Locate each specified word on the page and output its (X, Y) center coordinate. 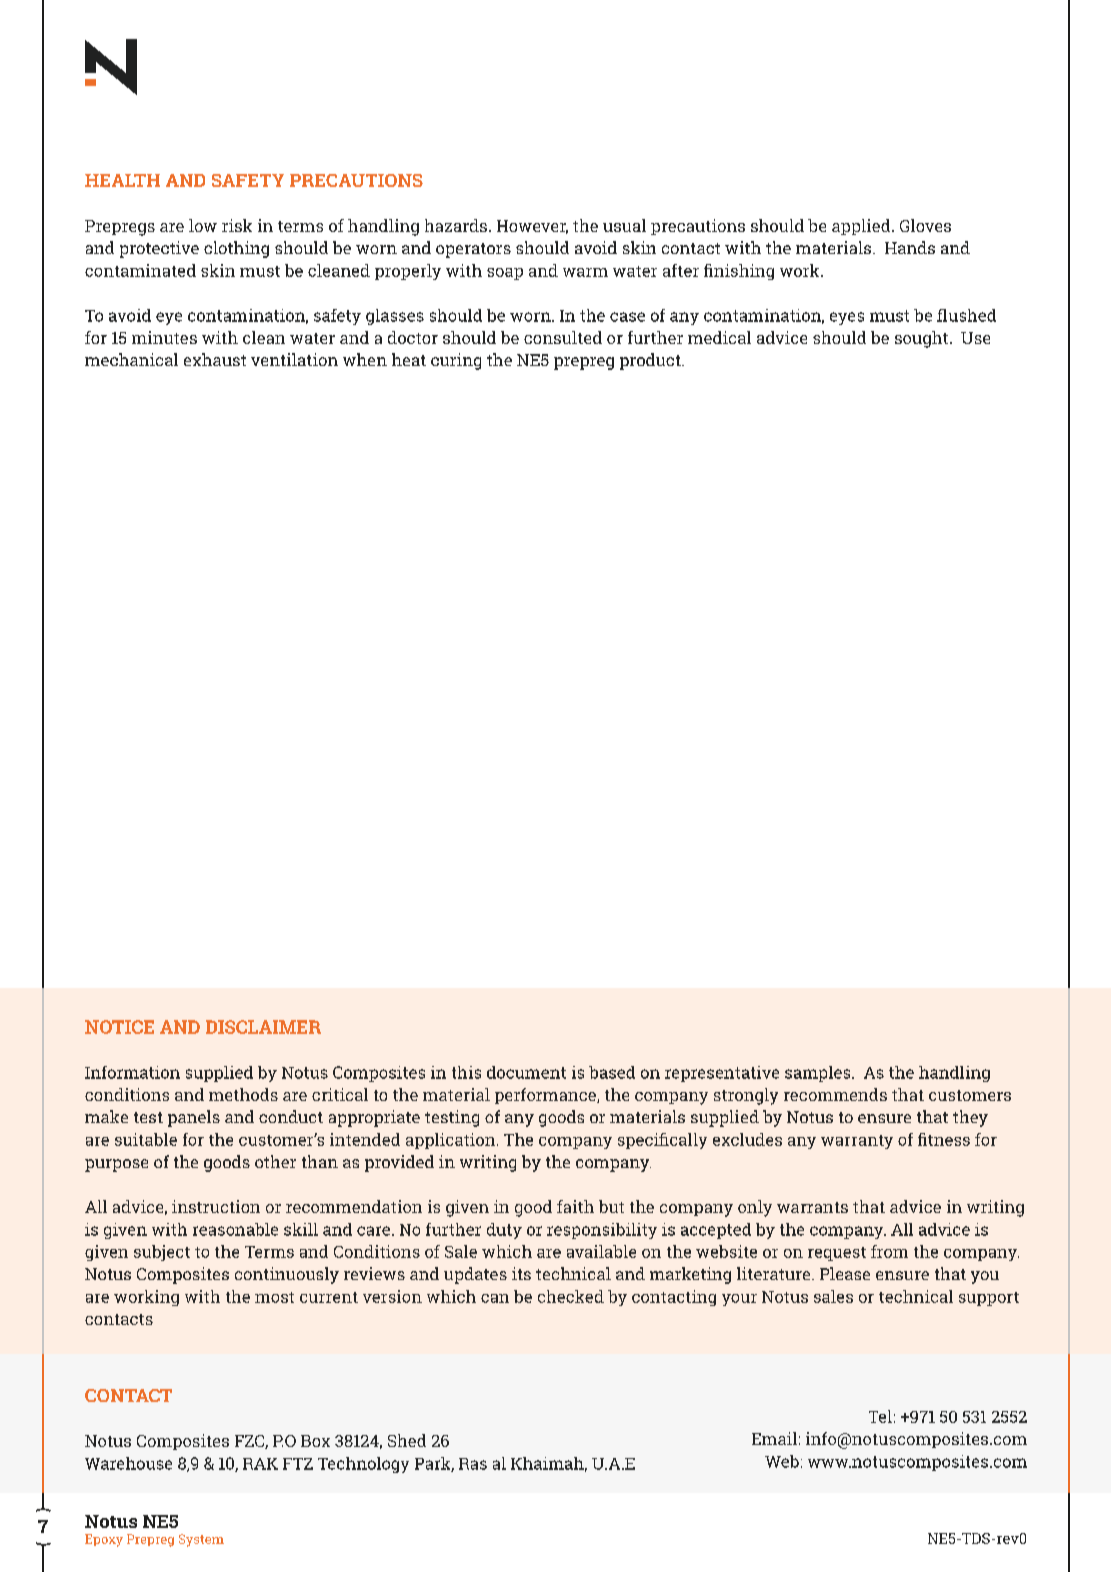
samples (819, 1074)
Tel (880, 1416)
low (203, 225)
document (526, 1072)
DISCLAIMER (263, 1027)
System (201, 1540)
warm (585, 272)
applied (862, 227)
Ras (473, 1464)
